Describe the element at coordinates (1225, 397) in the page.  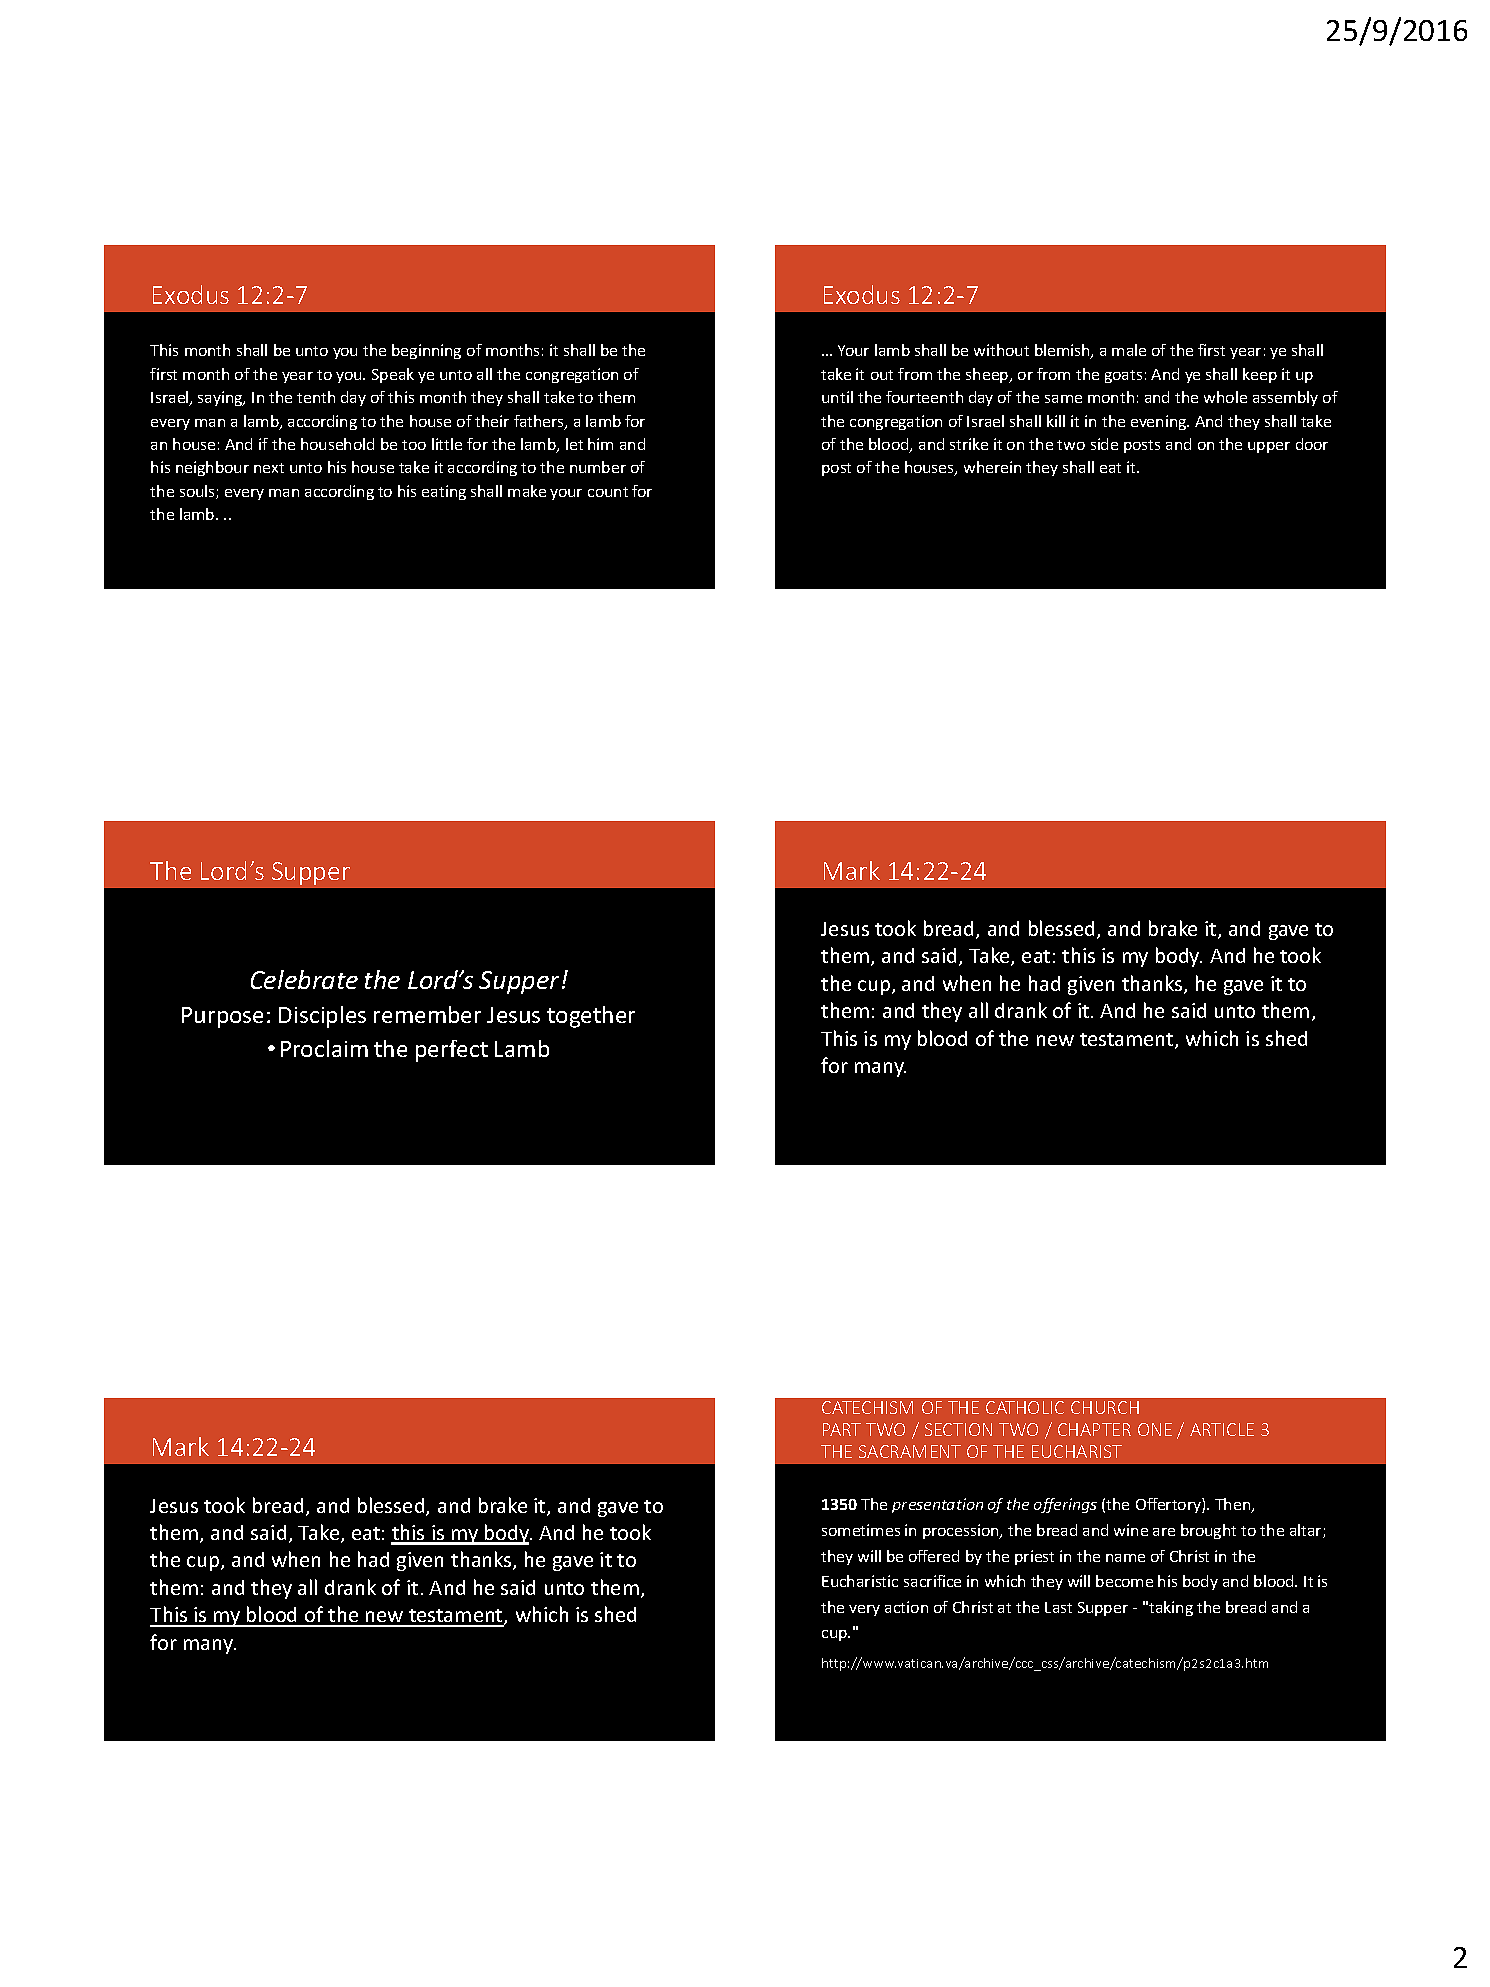
I see `whole` at that location.
